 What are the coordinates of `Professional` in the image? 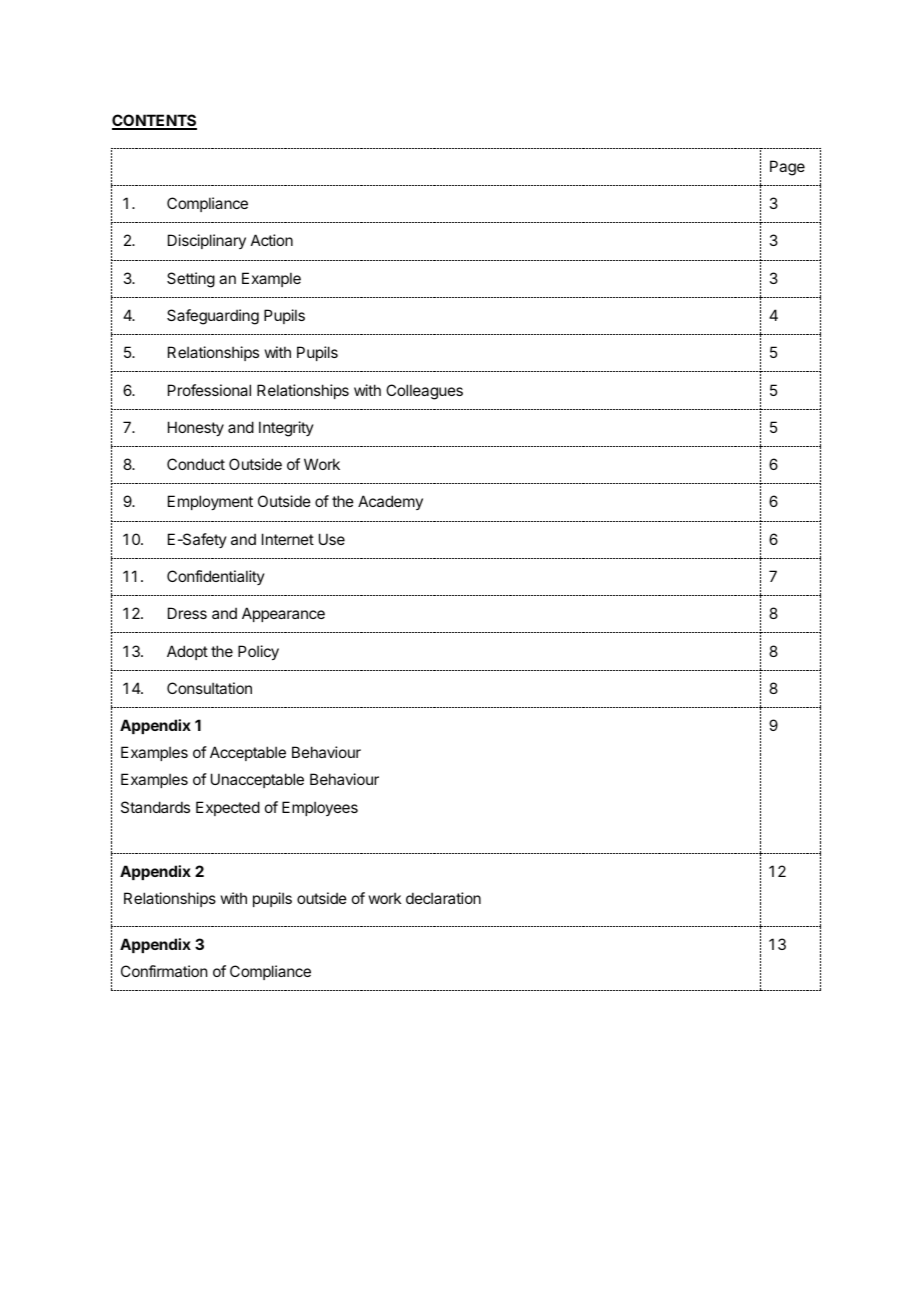 It's located at (209, 390).
